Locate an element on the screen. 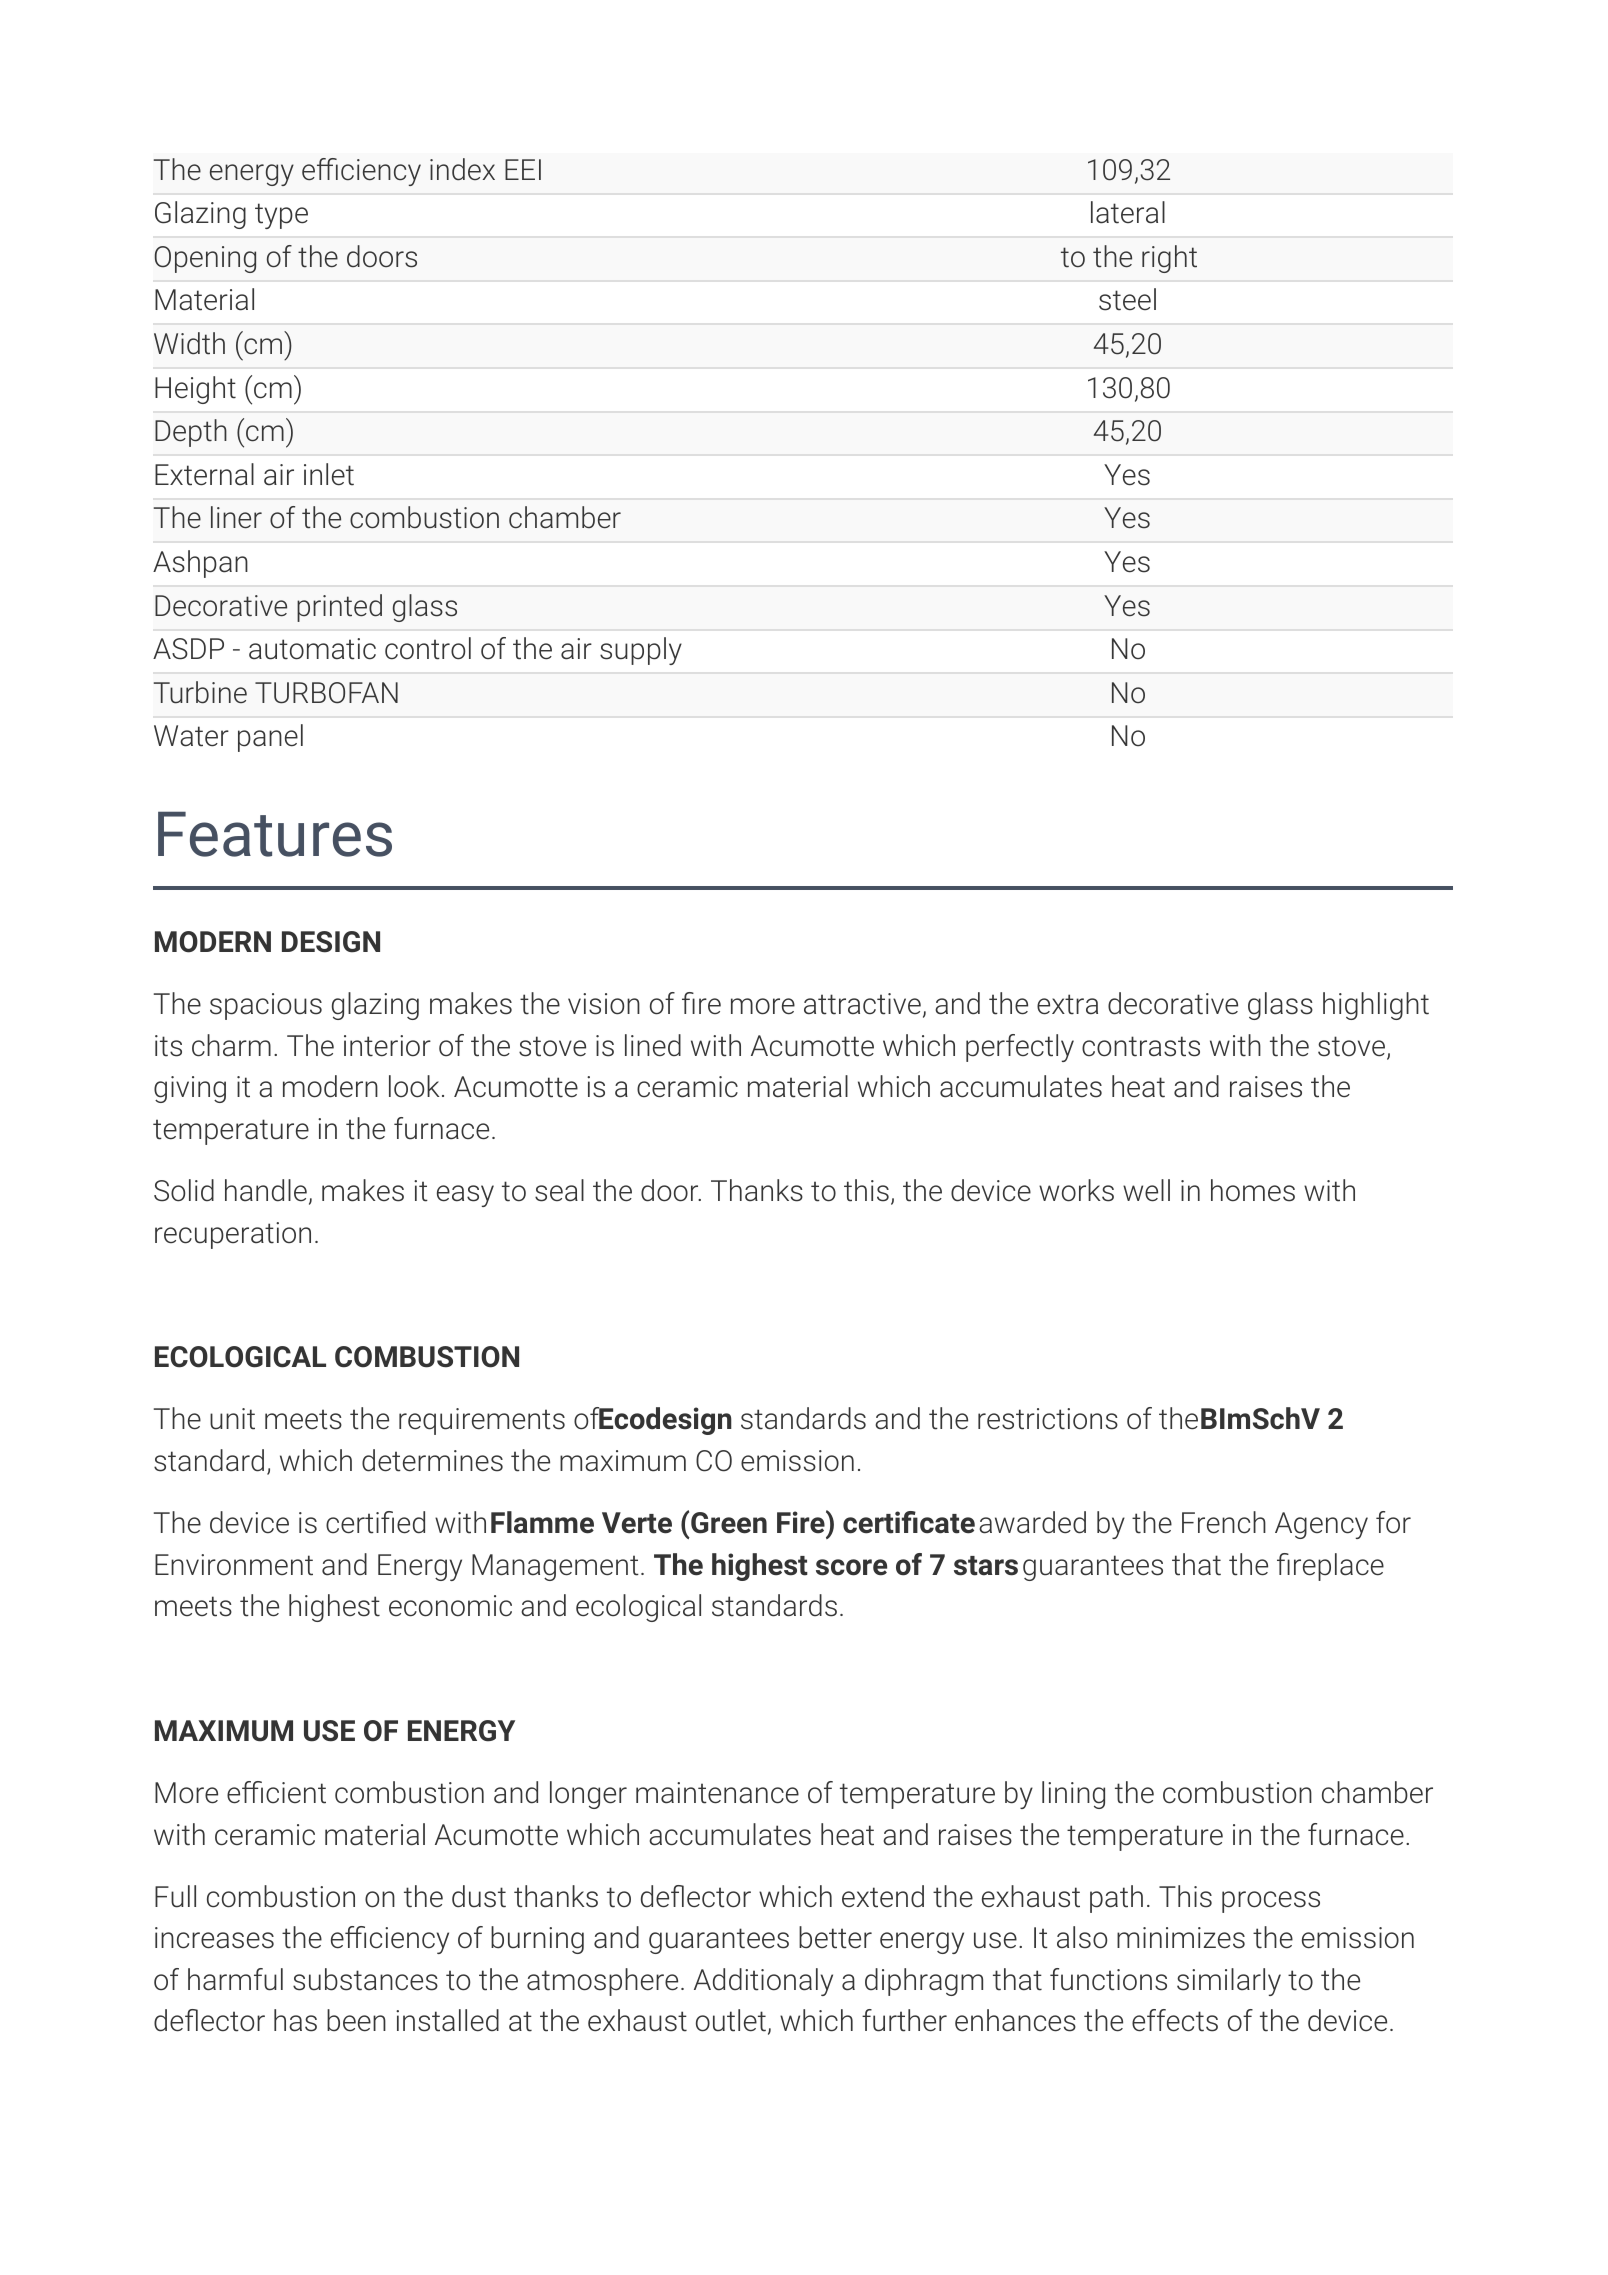 This screenshot has width=1608, height=2275. lined is located at coordinates (653, 1045).
